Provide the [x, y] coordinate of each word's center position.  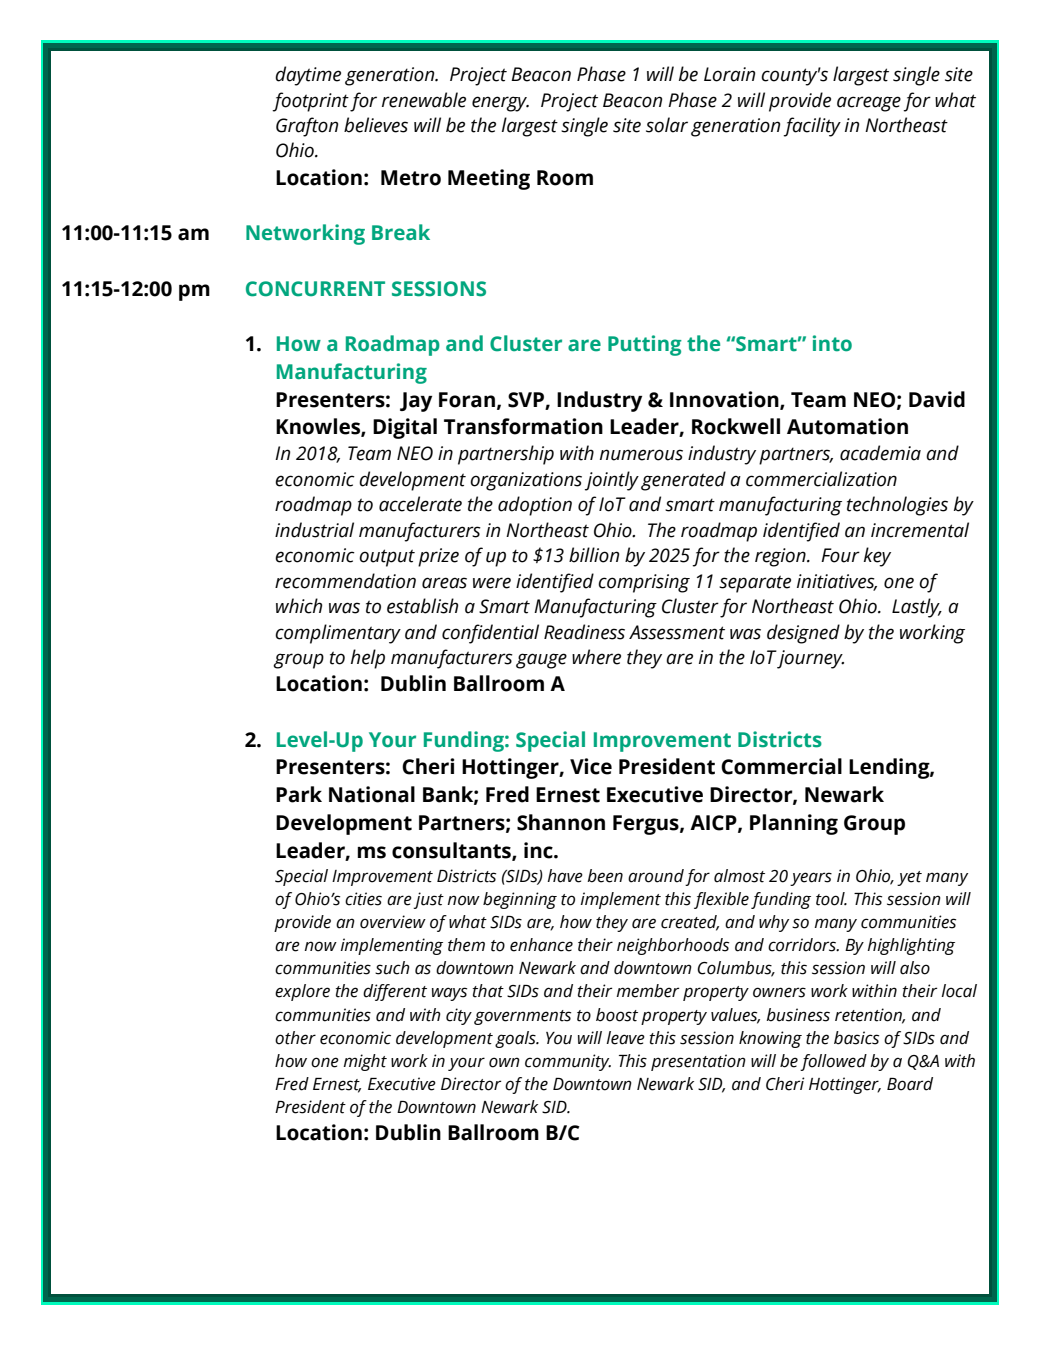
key [877, 557]
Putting [645, 345]
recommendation [345, 581]
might [365, 1062]
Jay [416, 402]
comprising [644, 583]
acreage [869, 104]
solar [667, 125]
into [832, 343]
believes [376, 125]
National [372, 794]
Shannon [561, 822]
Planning [794, 824]
